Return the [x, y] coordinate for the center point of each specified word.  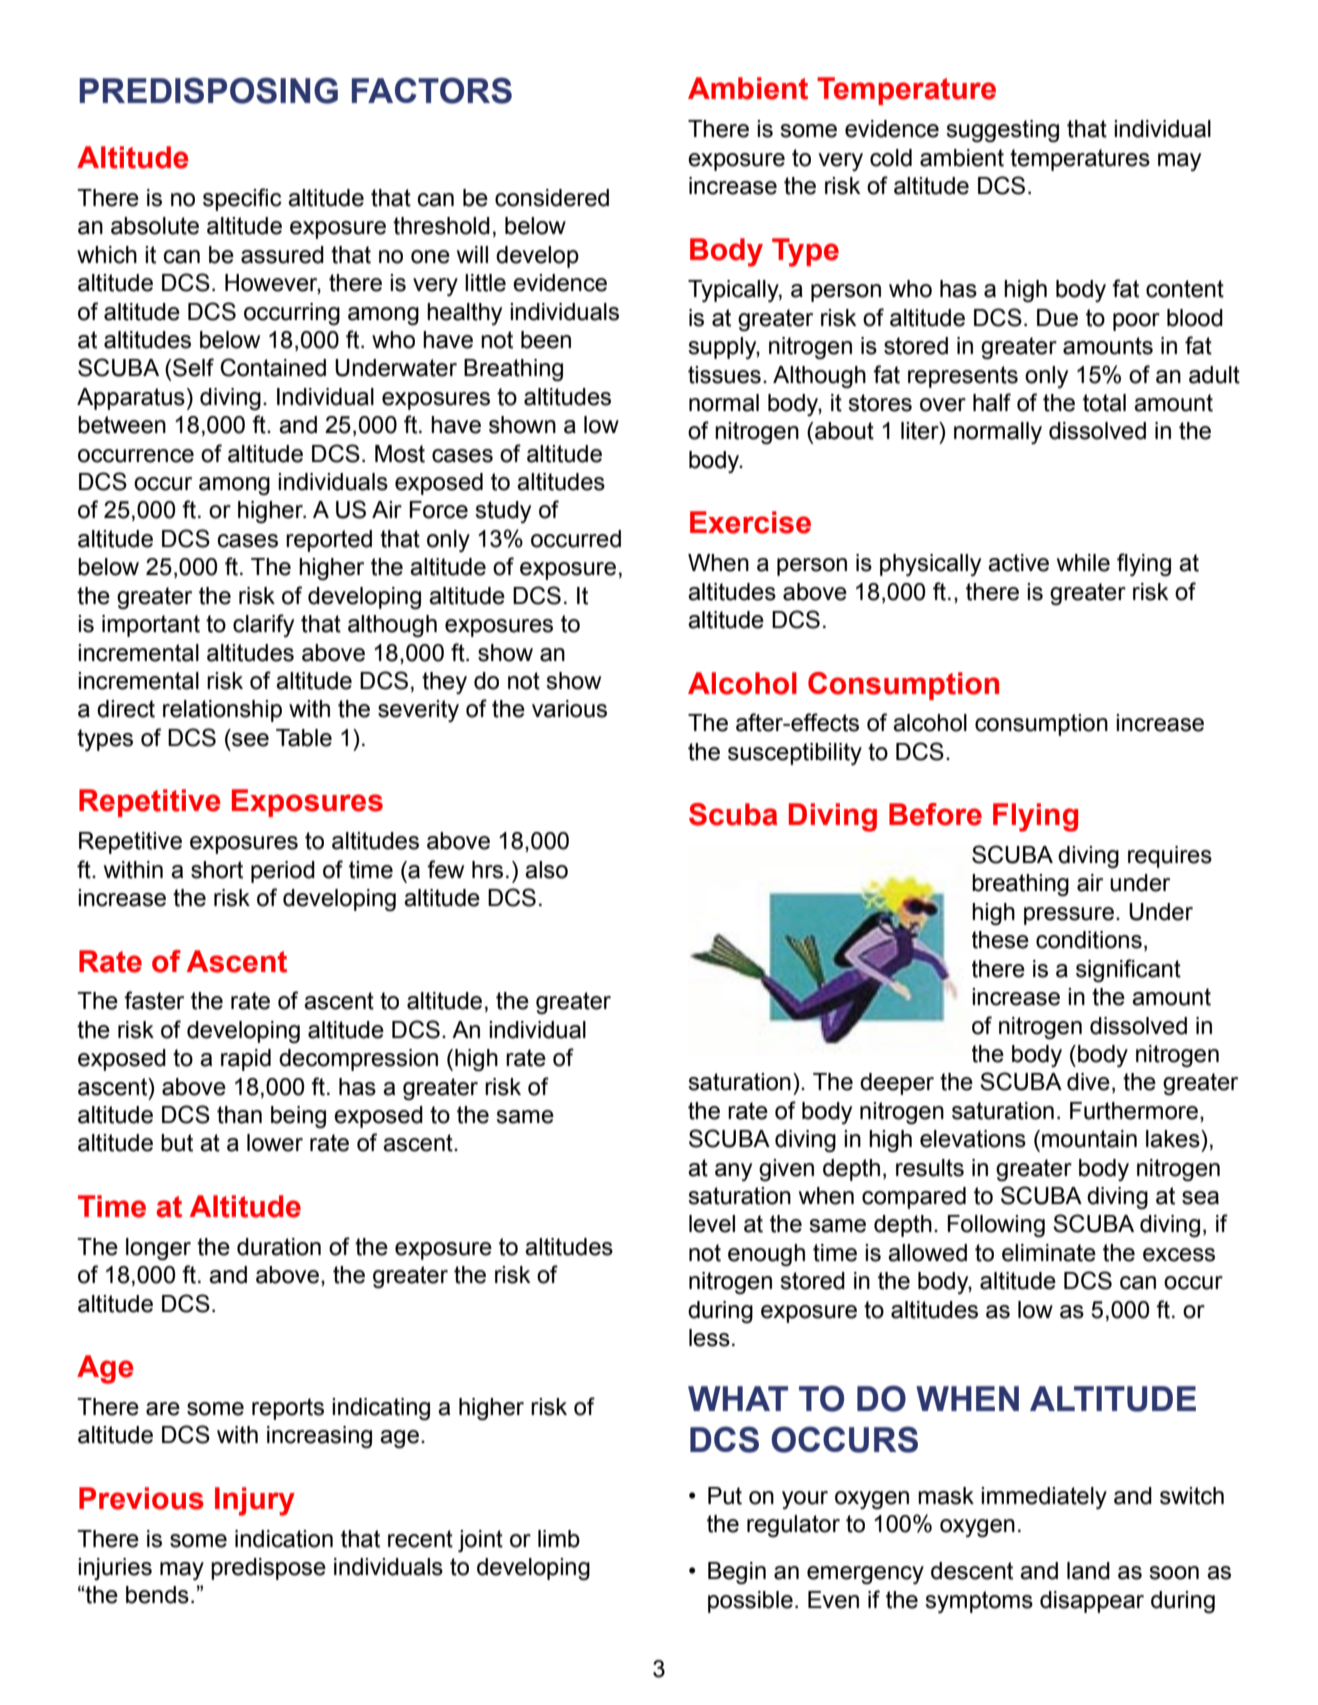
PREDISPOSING [208, 90]
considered [552, 198]
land [1088, 1571]
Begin [737, 1573]
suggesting [1002, 131]
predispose [268, 1569]
